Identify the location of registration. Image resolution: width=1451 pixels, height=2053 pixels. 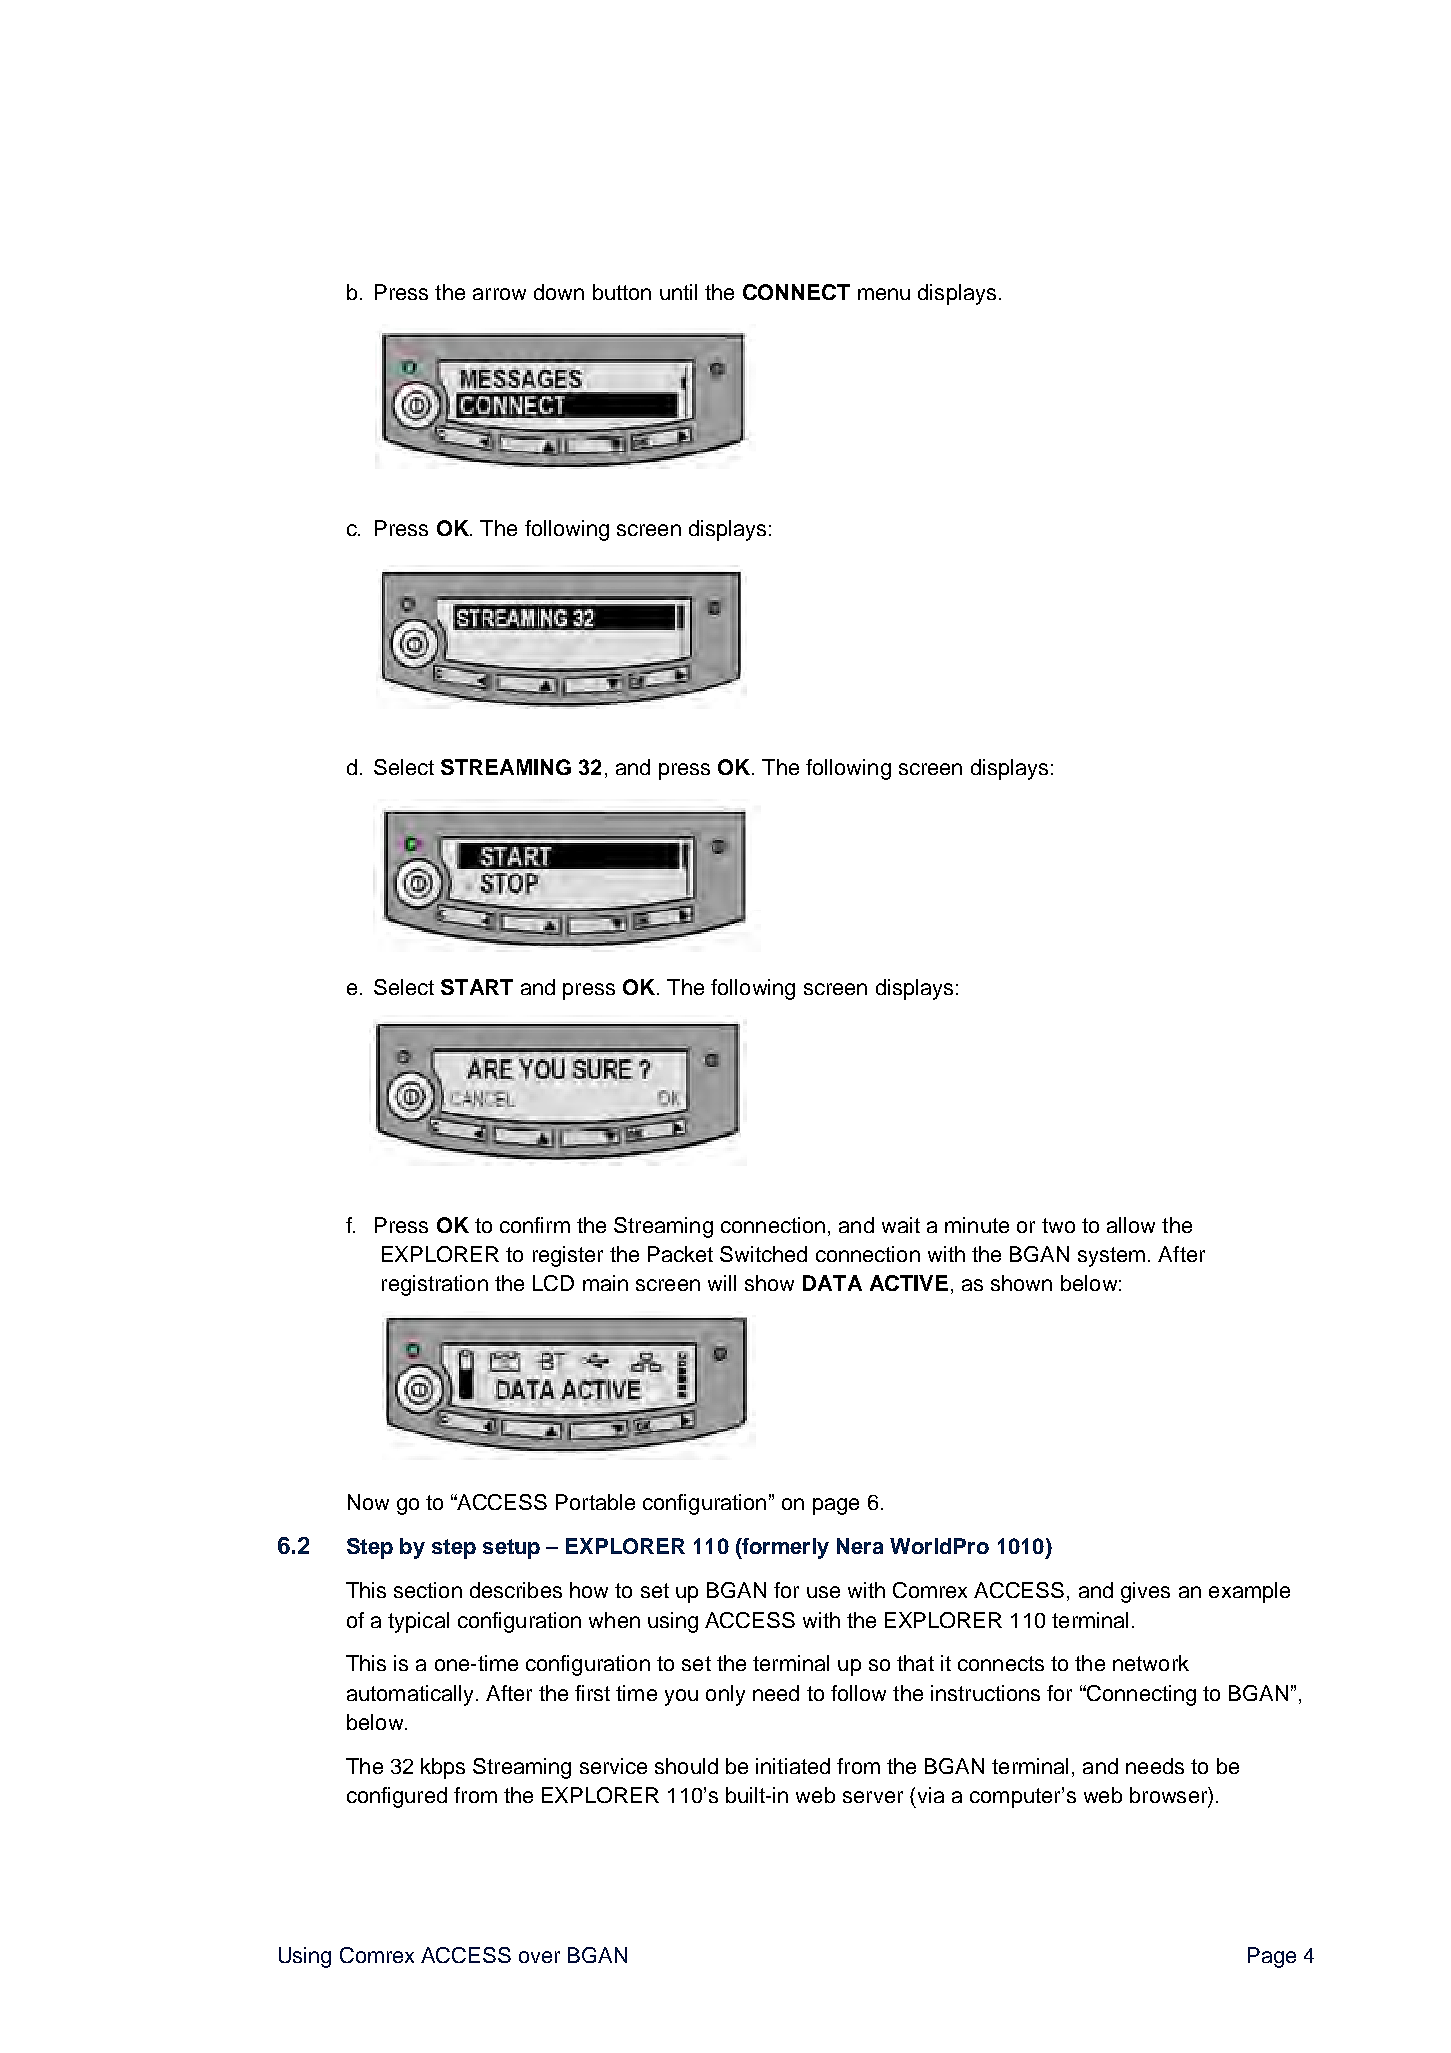
(435, 1285).
